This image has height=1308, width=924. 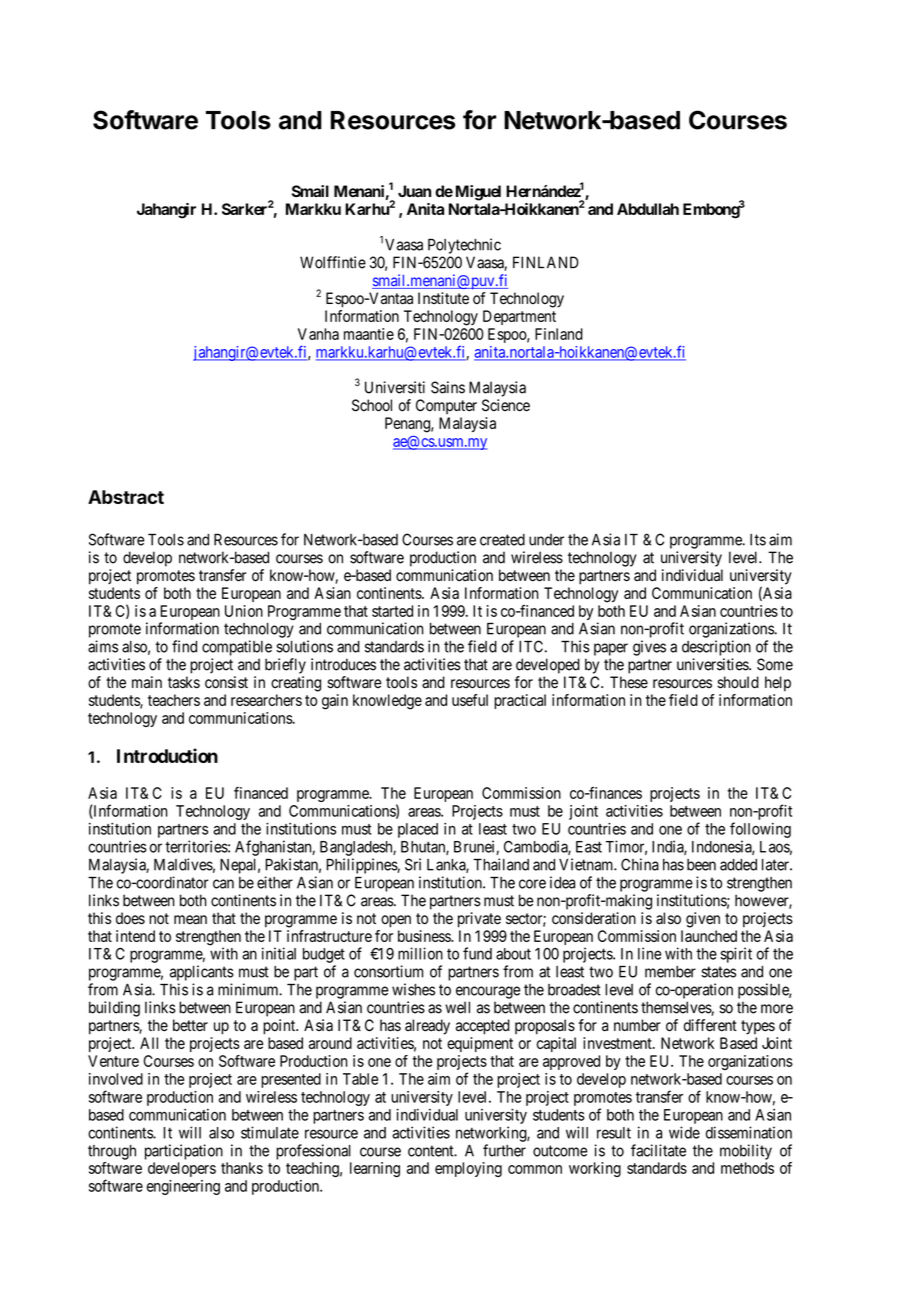 I want to click on Abdullah, so click(x=648, y=209).
